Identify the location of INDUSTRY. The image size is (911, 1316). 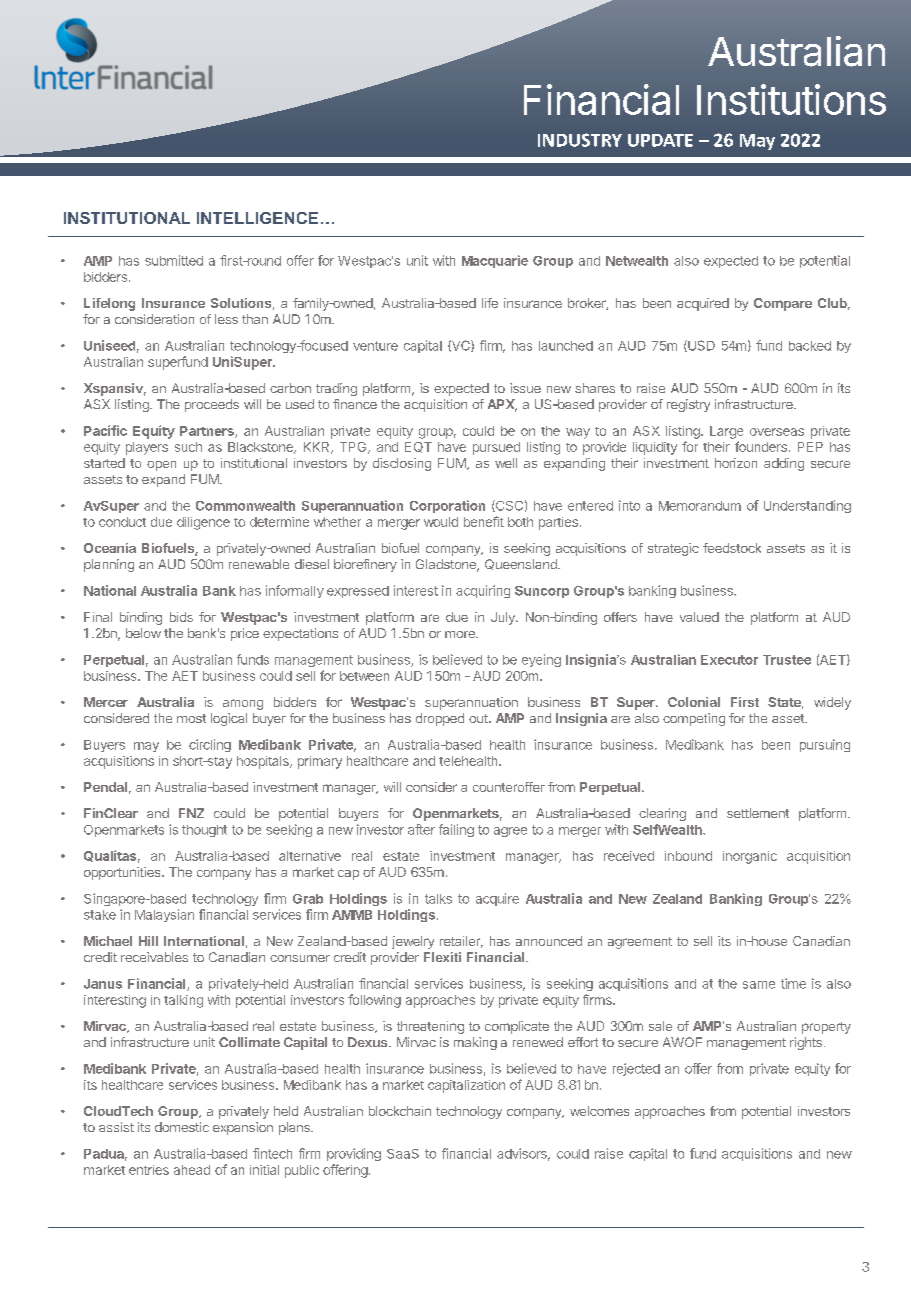
(580, 140).
